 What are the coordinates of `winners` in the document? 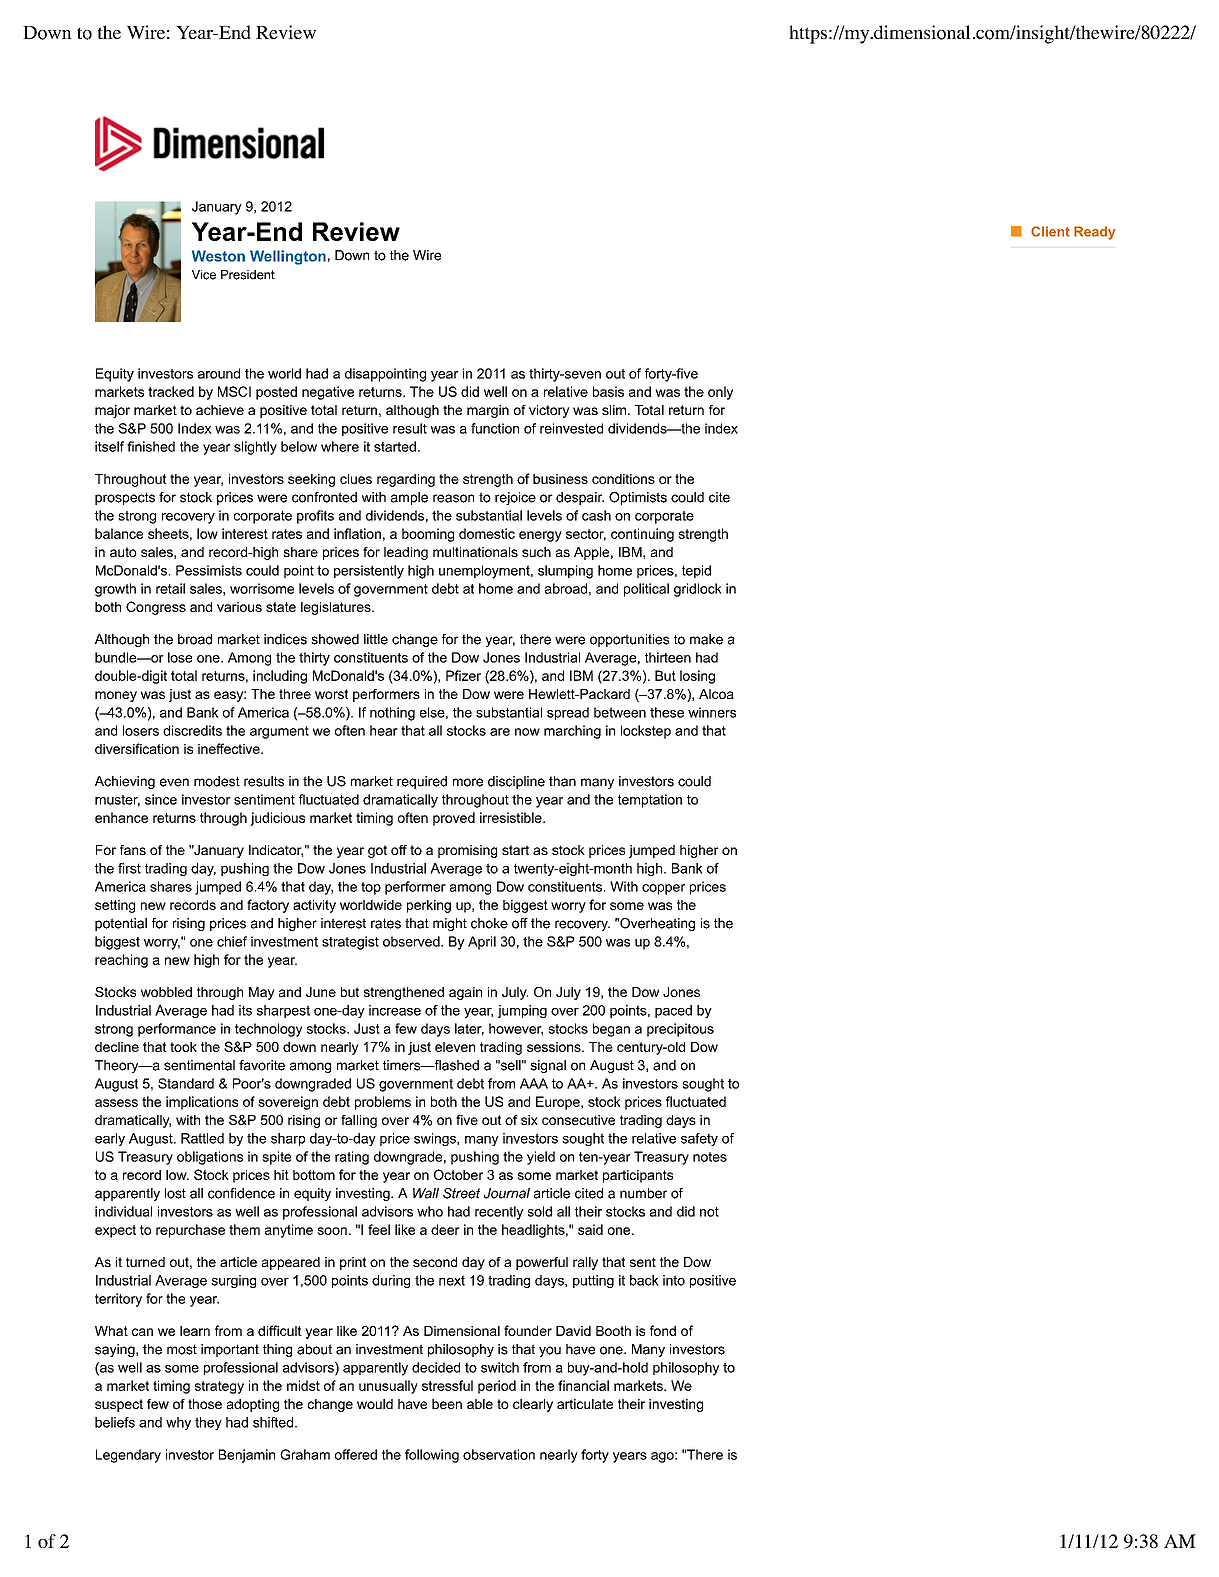 It's located at (712, 712).
